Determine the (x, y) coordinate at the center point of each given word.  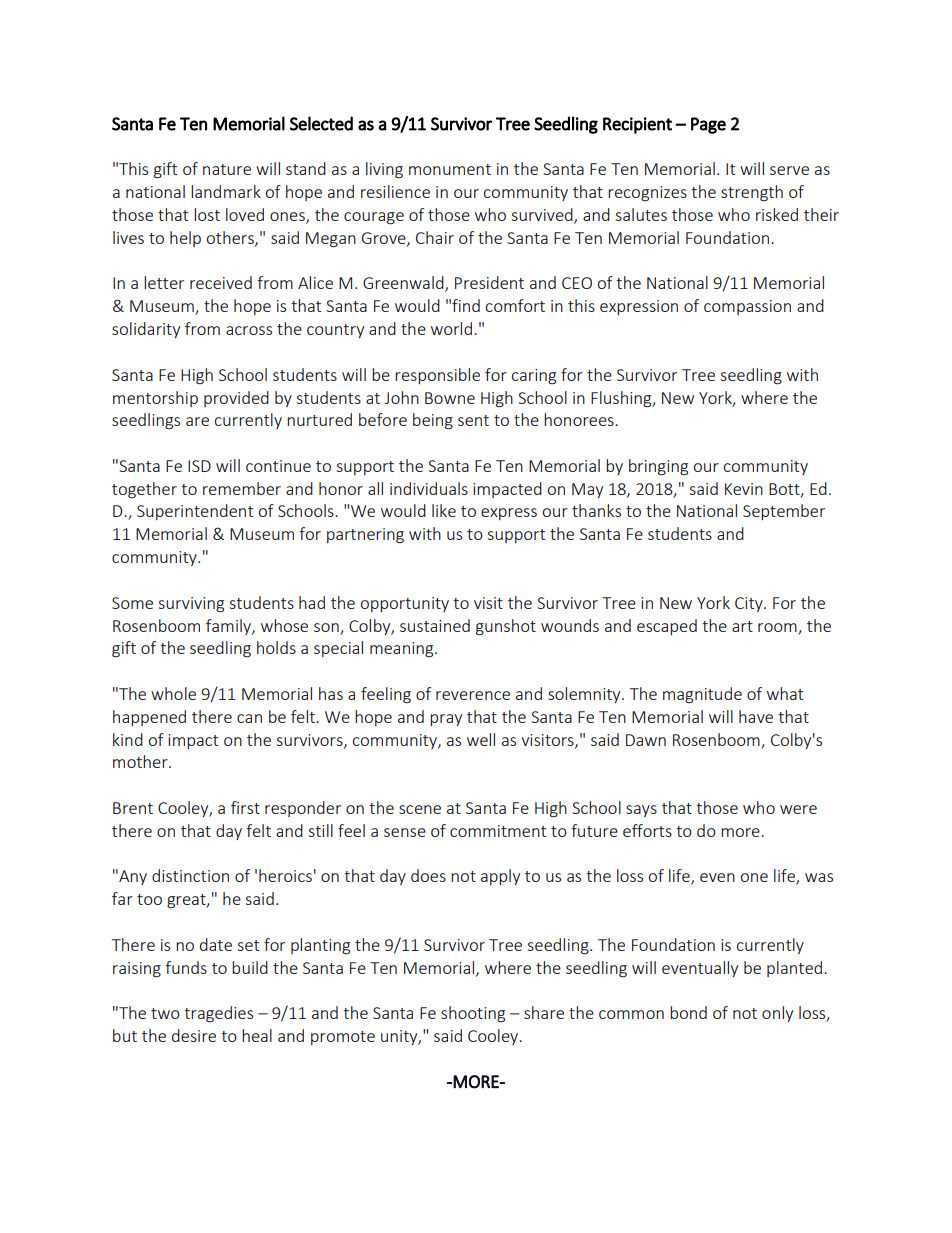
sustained (435, 625)
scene (420, 809)
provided (236, 399)
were (798, 809)
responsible (437, 376)
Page (708, 125)
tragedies (218, 1014)
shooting (473, 1014)
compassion (747, 307)
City (750, 604)
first (245, 807)
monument (450, 169)
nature (227, 169)
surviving (191, 605)
